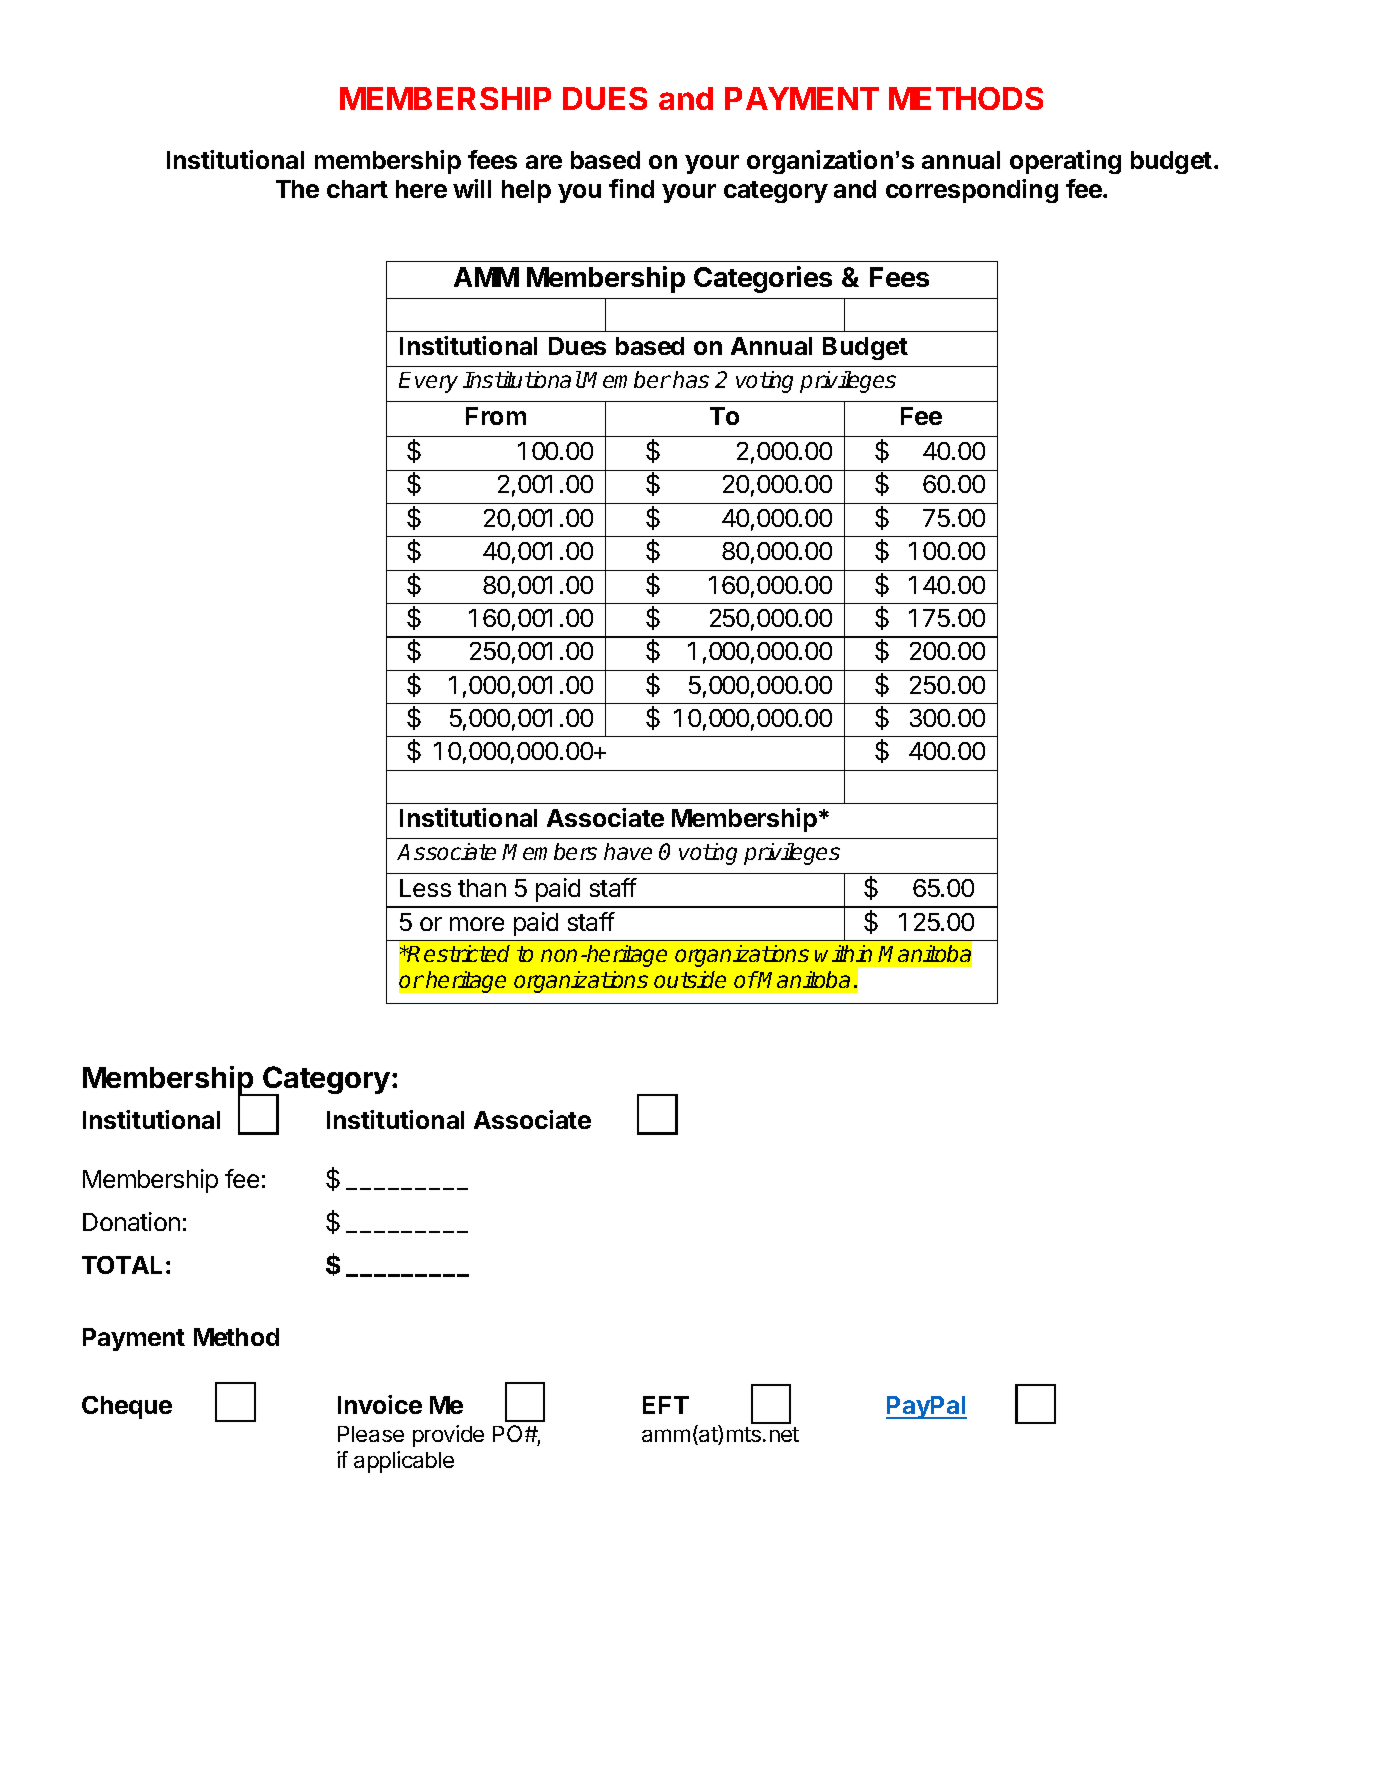 Image resolution: width=1384 pixels, height=1791 pixels. I want to click on outside, so click(690, 979).
